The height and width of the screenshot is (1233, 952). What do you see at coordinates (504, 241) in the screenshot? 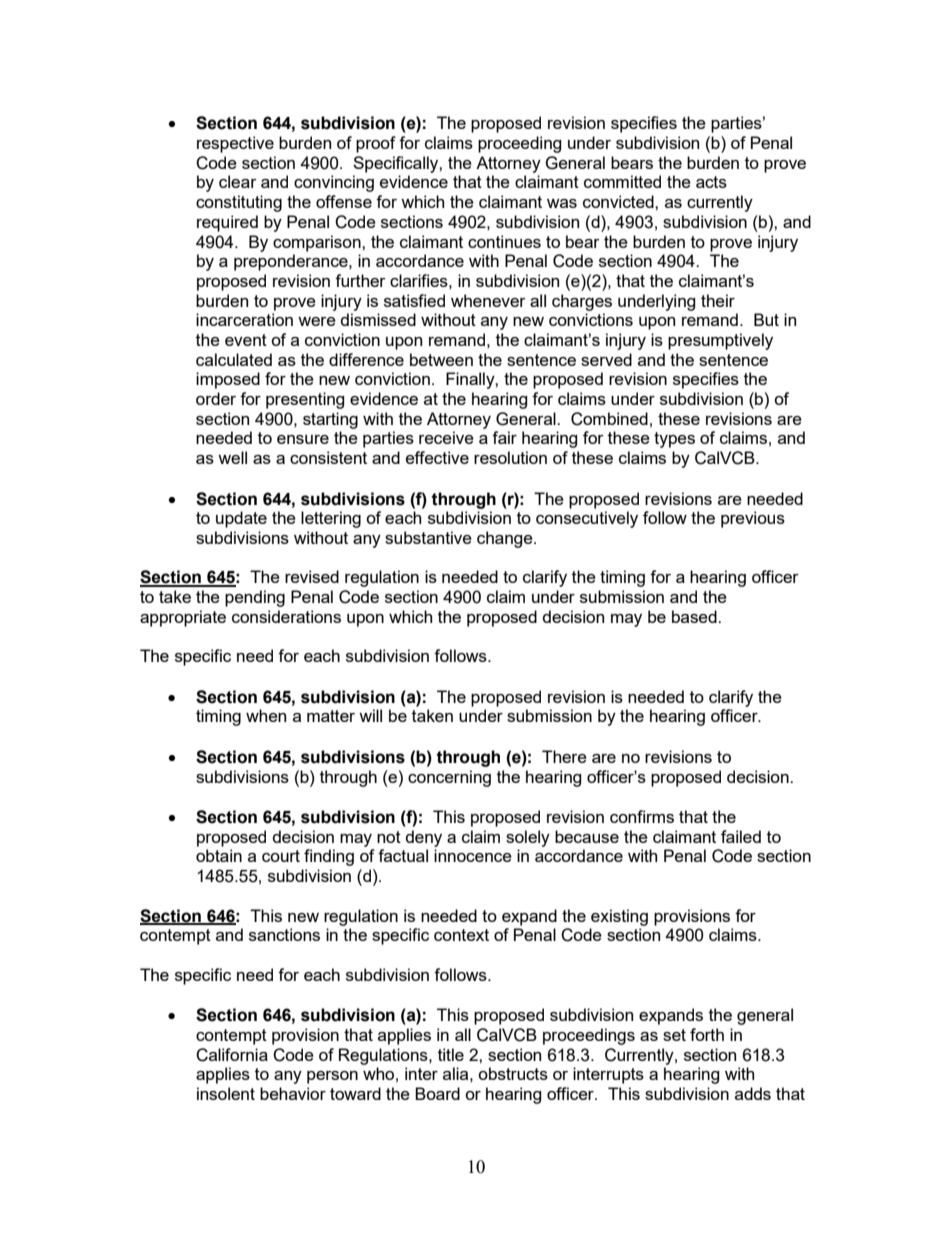
I see `continues` at bounding box center [504, 241].
